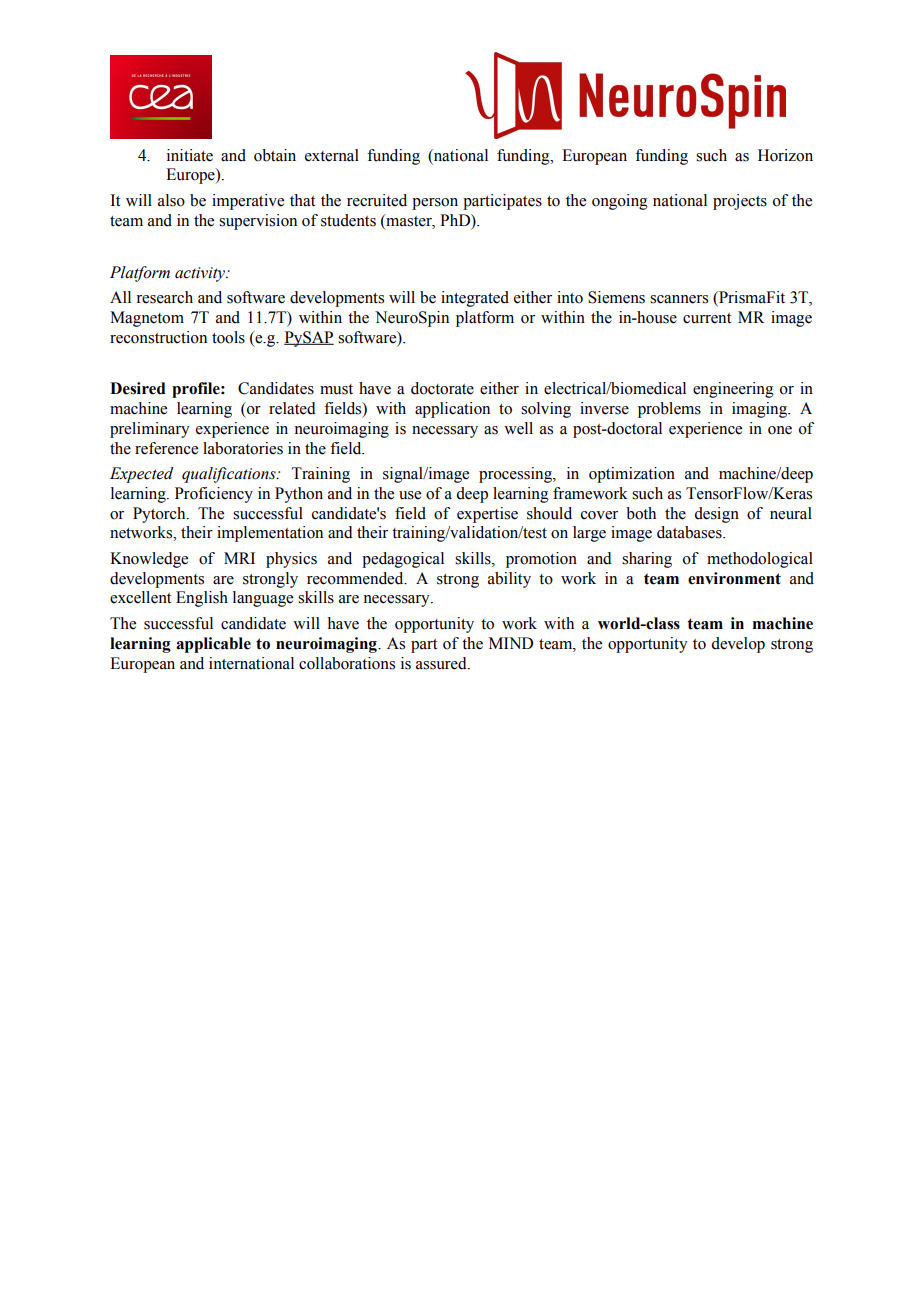 The width and height of the page is (924, 1308). I want to click on environment, so click(734, 578).
